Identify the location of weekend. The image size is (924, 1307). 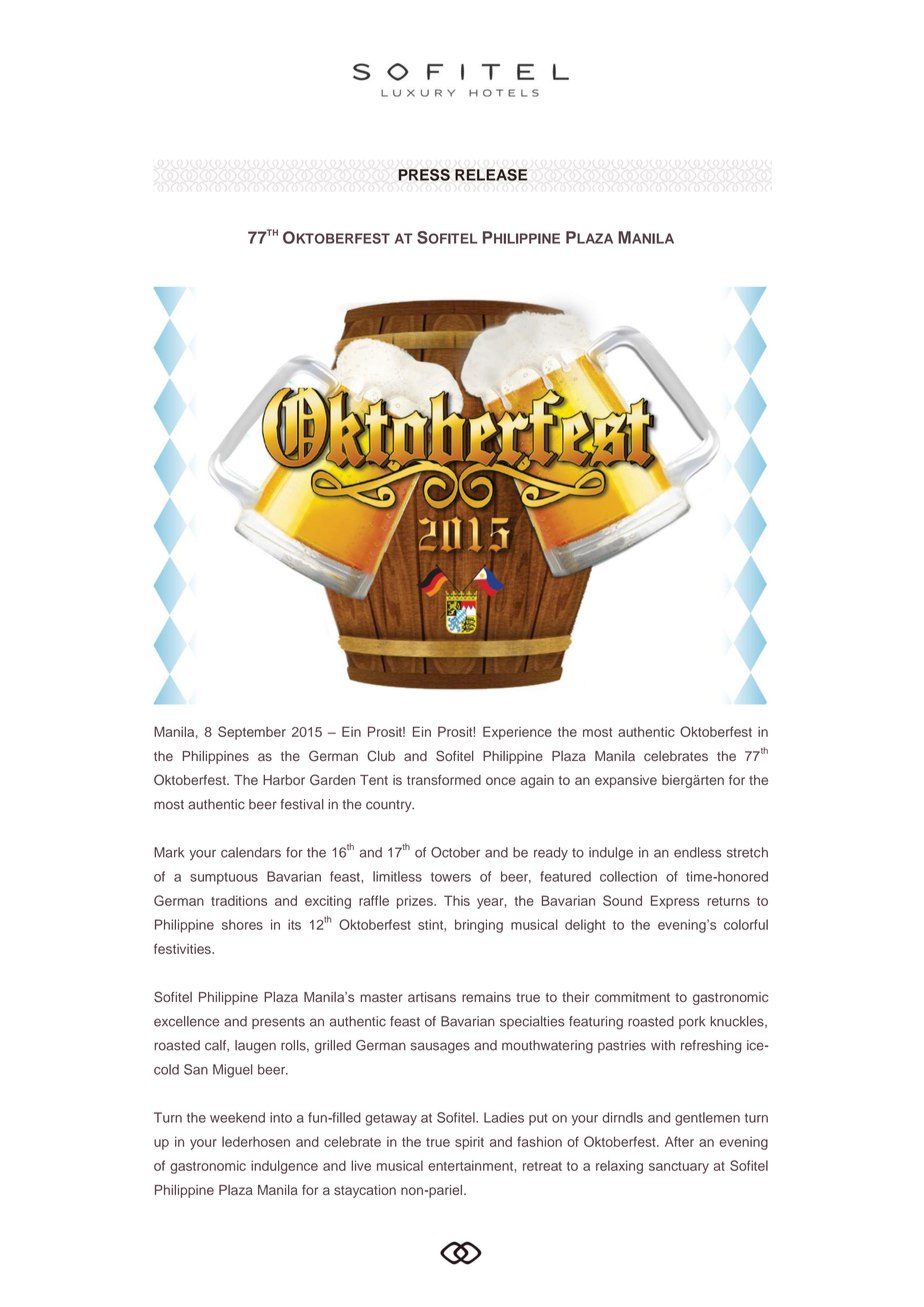
(237, 1117).
